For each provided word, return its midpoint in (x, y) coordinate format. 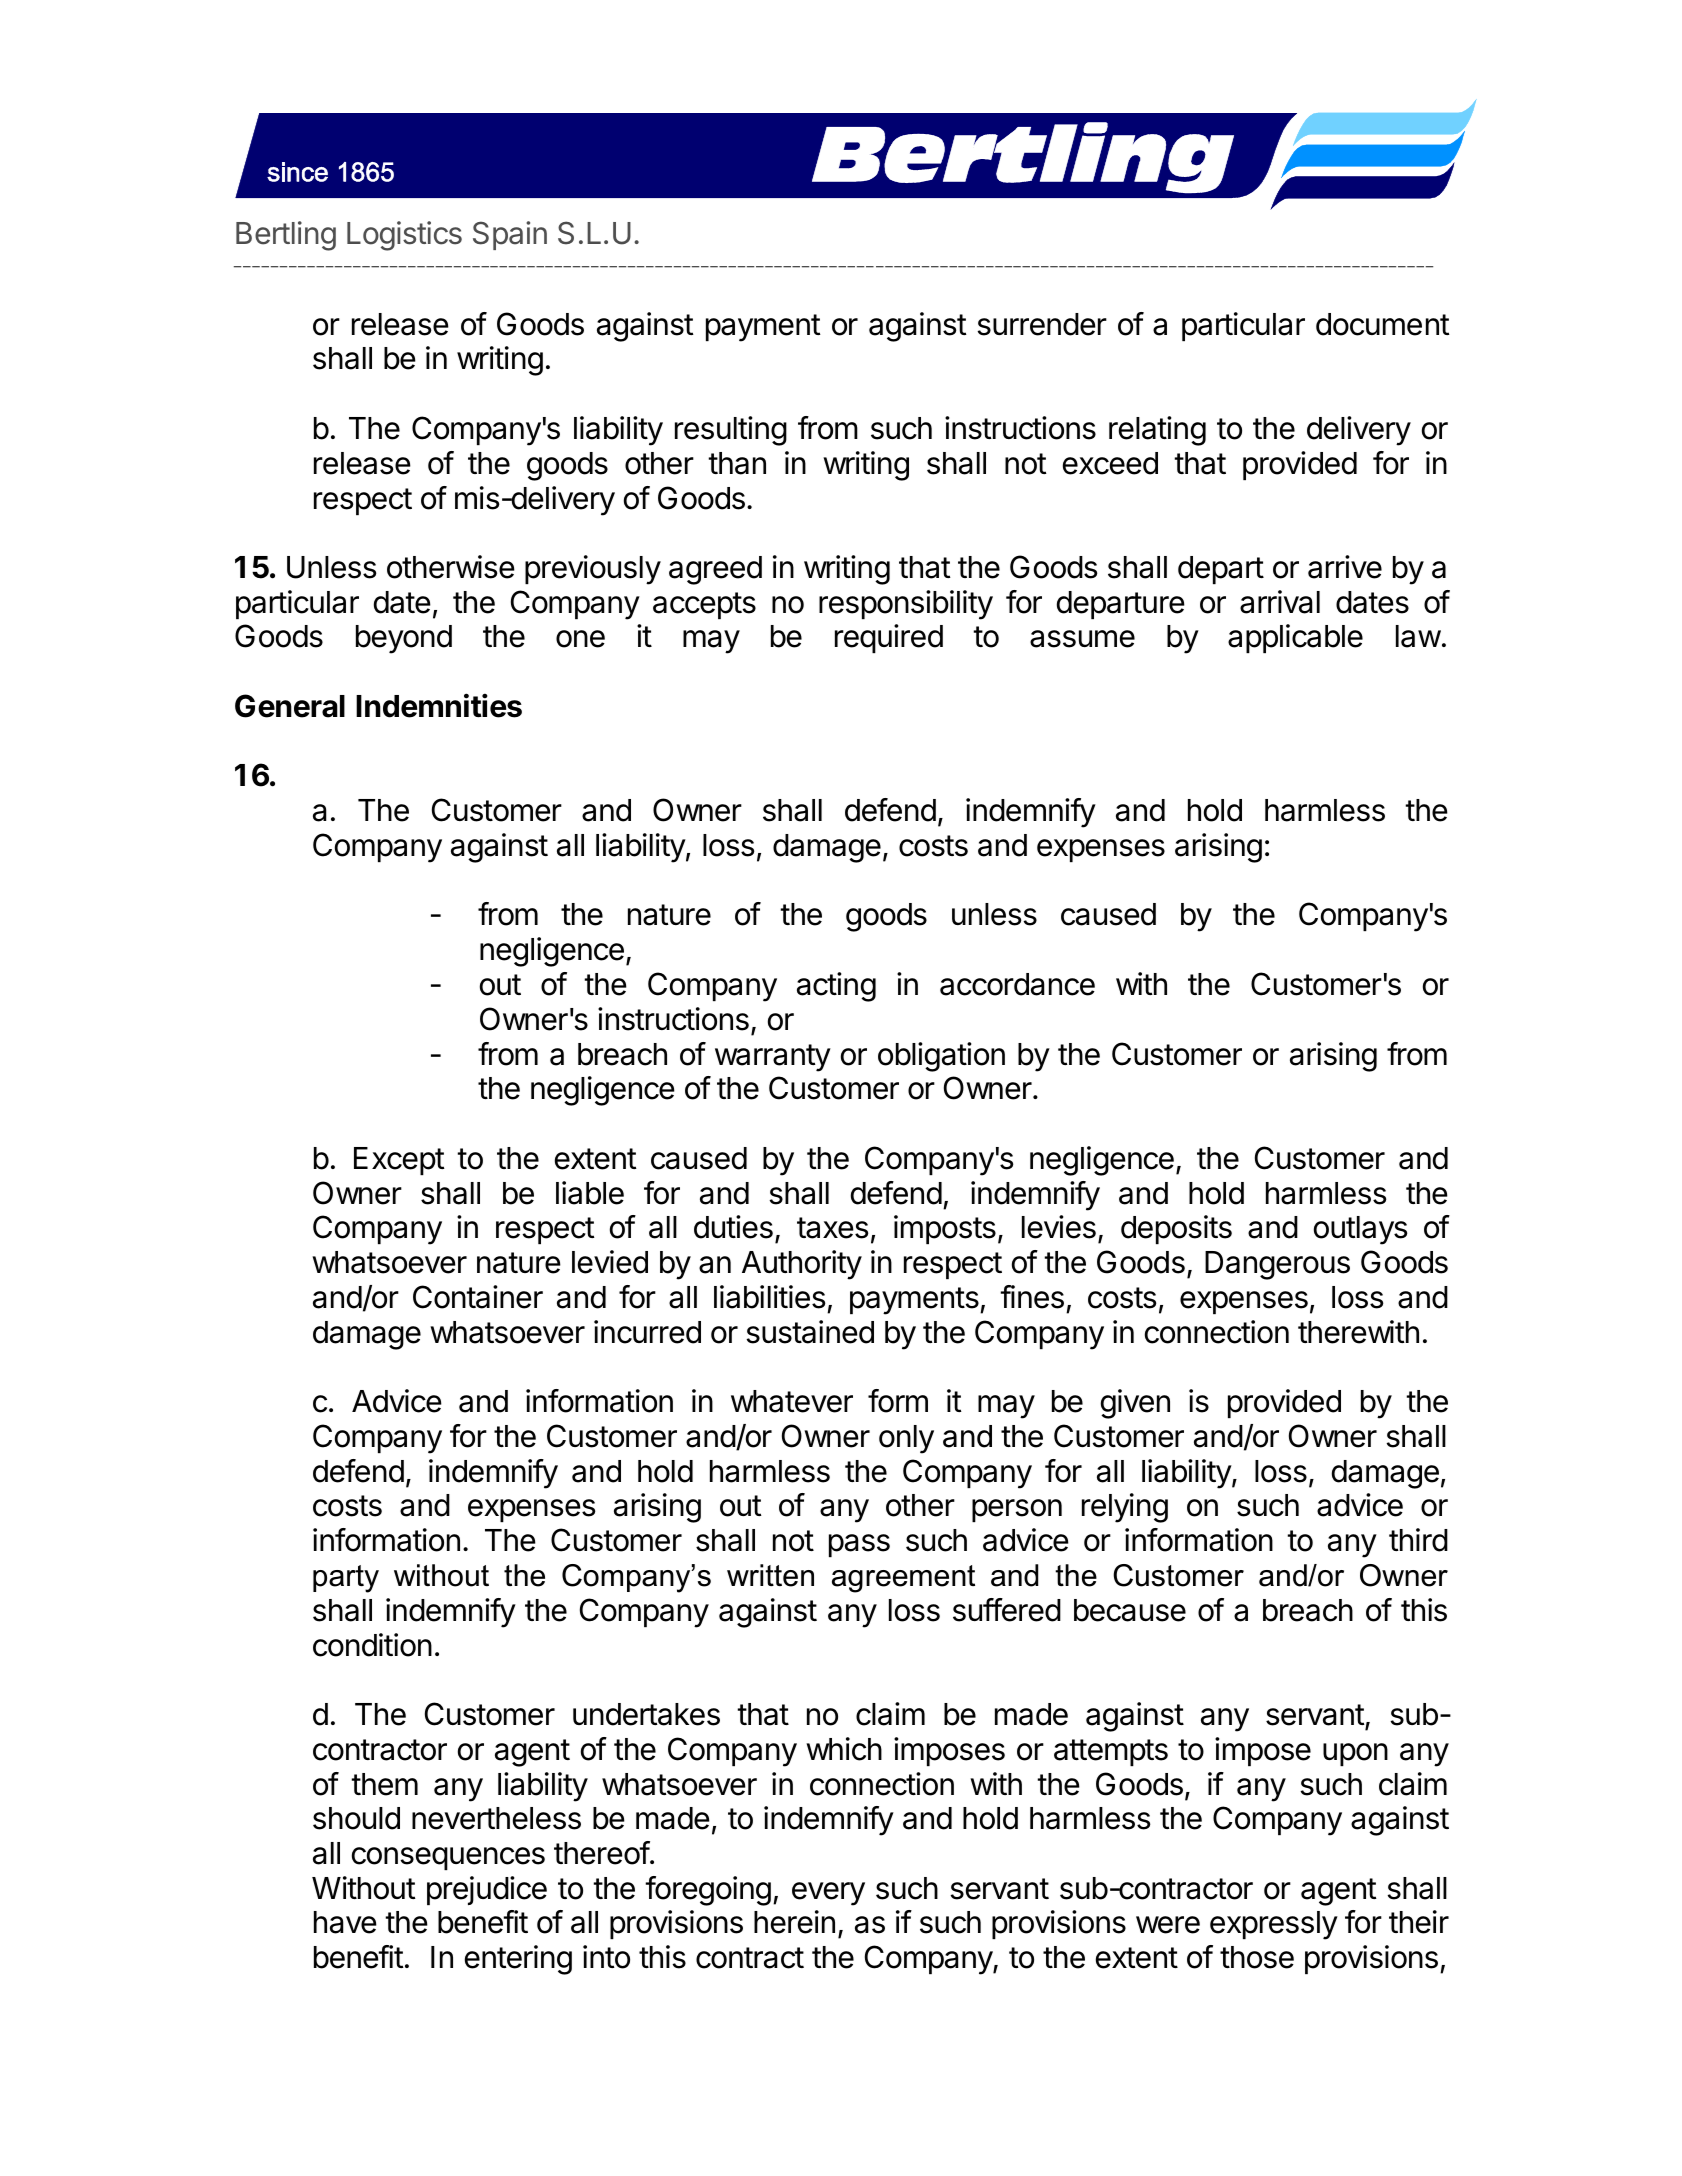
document (1383, 324)
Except (399, 1161)
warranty (773, 1058)
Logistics (404, 236)
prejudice (487, 1890)
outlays (1360, 1230)
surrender (1042, 324)
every (828, 1894)
